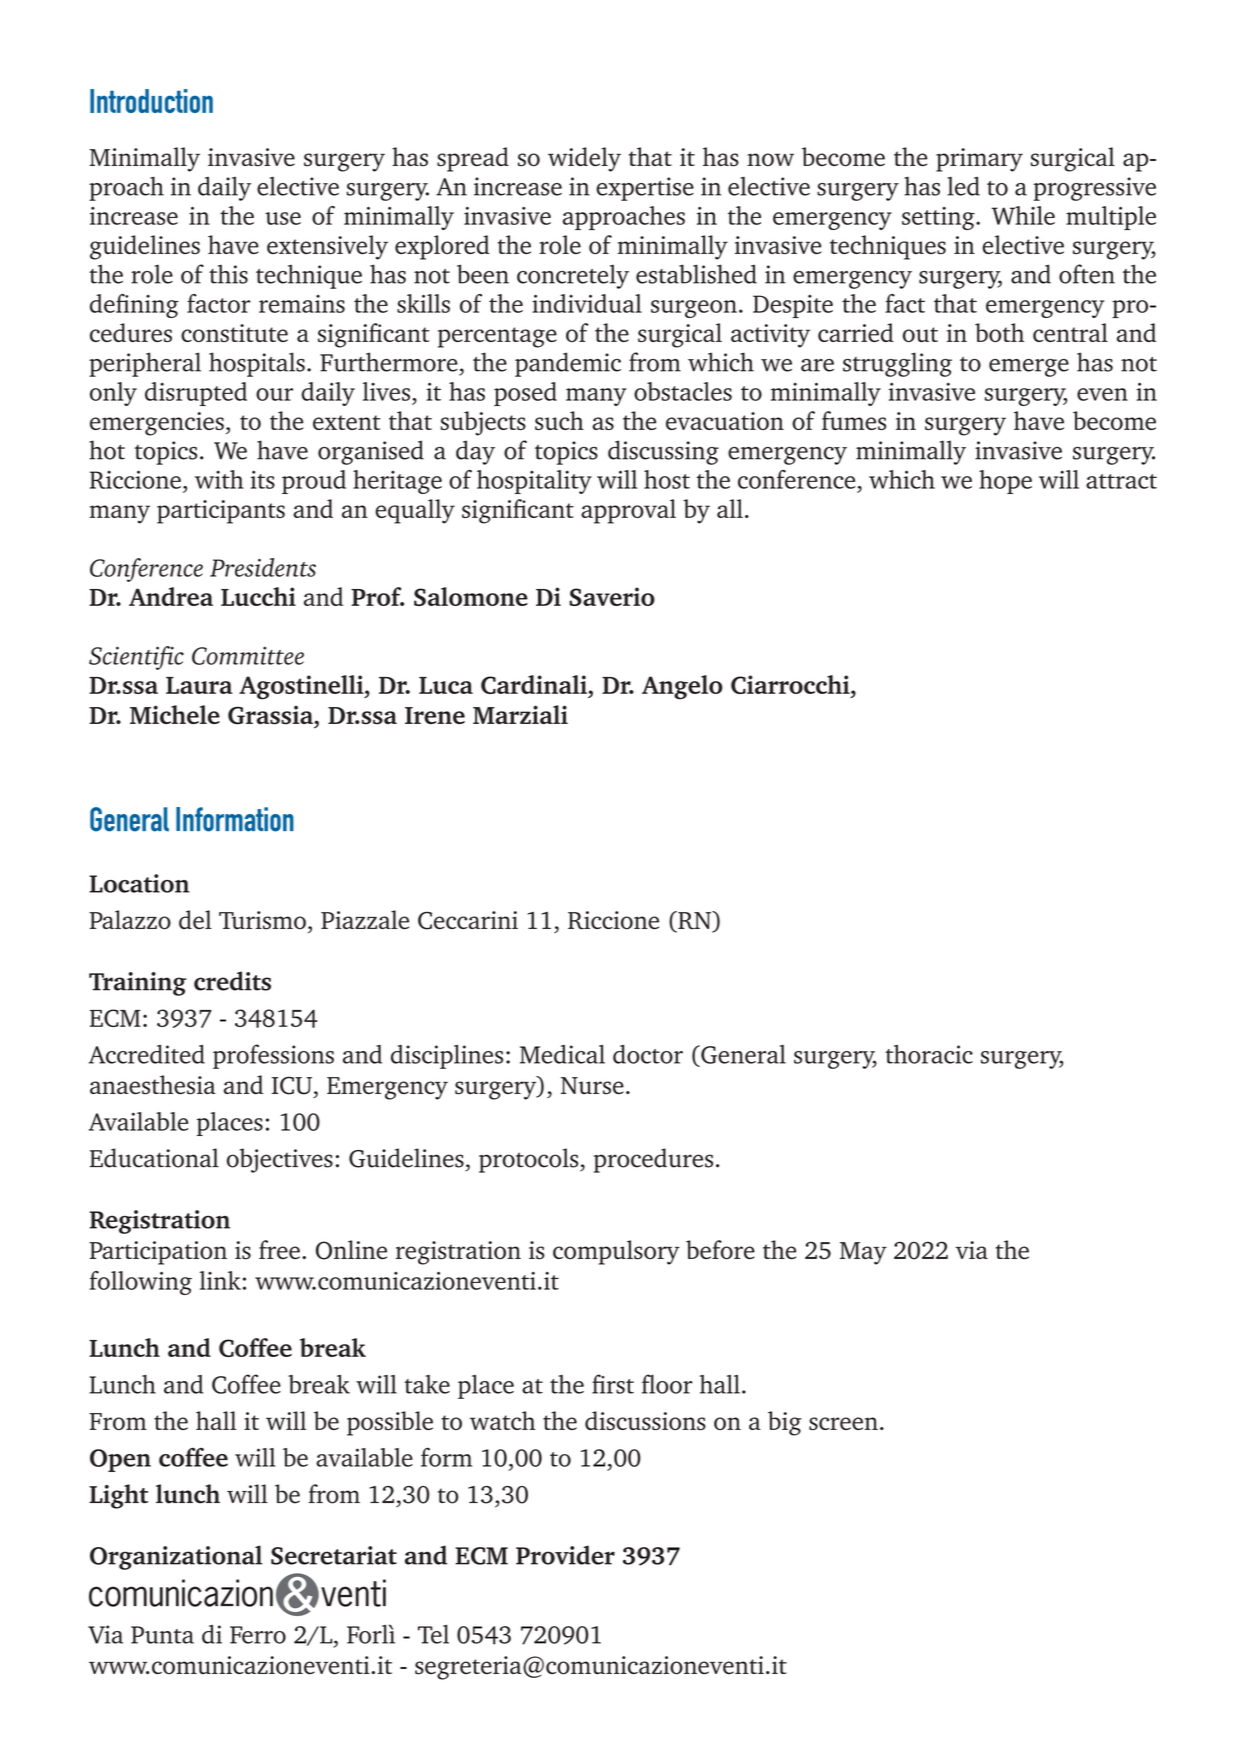 Image resolution: width=1246 pixels, height=1763 pixels. What do you see at coordinates (648, 1054) in the screenshot?
I see `doctor` at bounding box center [648, 1054].
